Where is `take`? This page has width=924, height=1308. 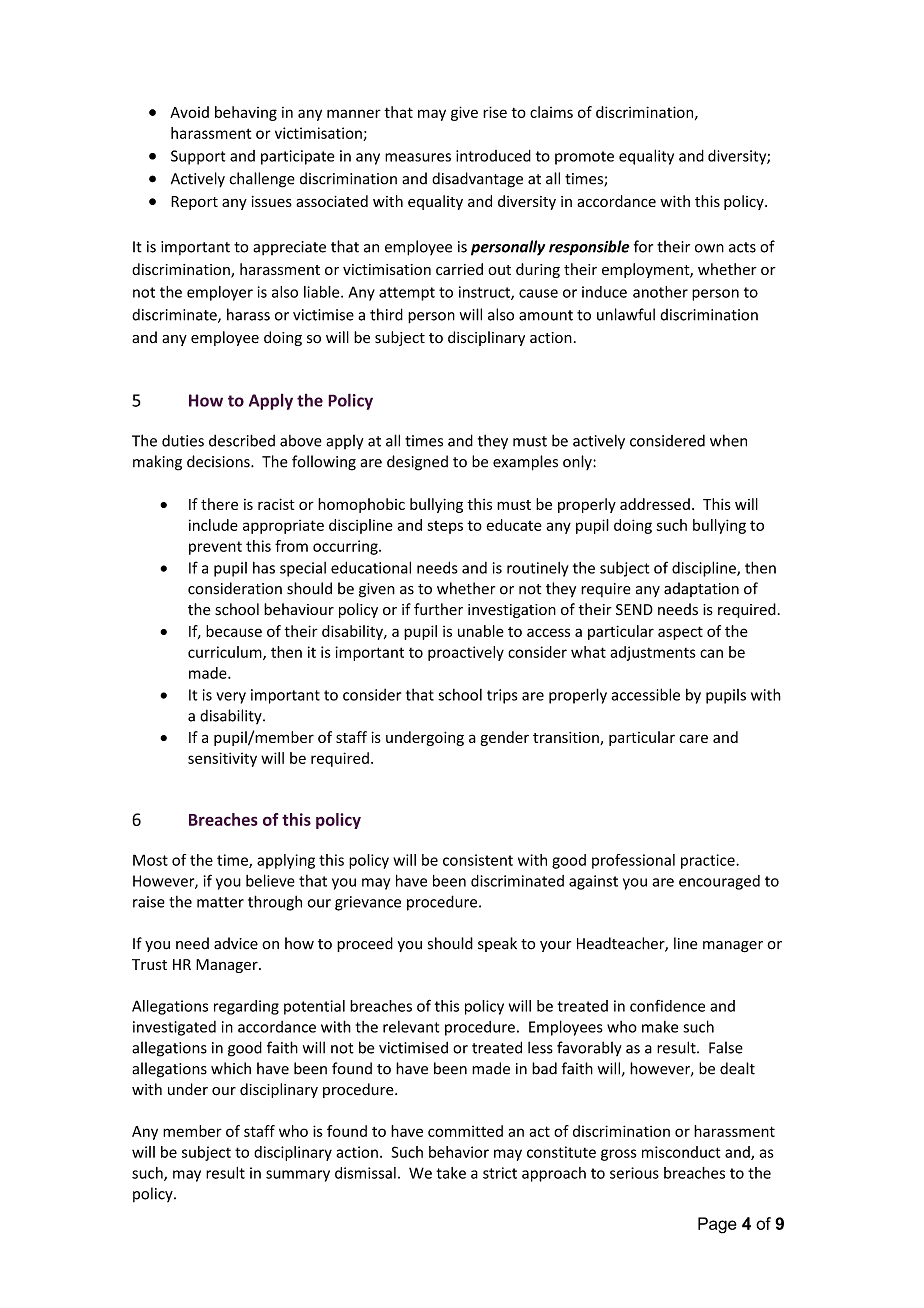 take is located at coordinates (451, 1173).
